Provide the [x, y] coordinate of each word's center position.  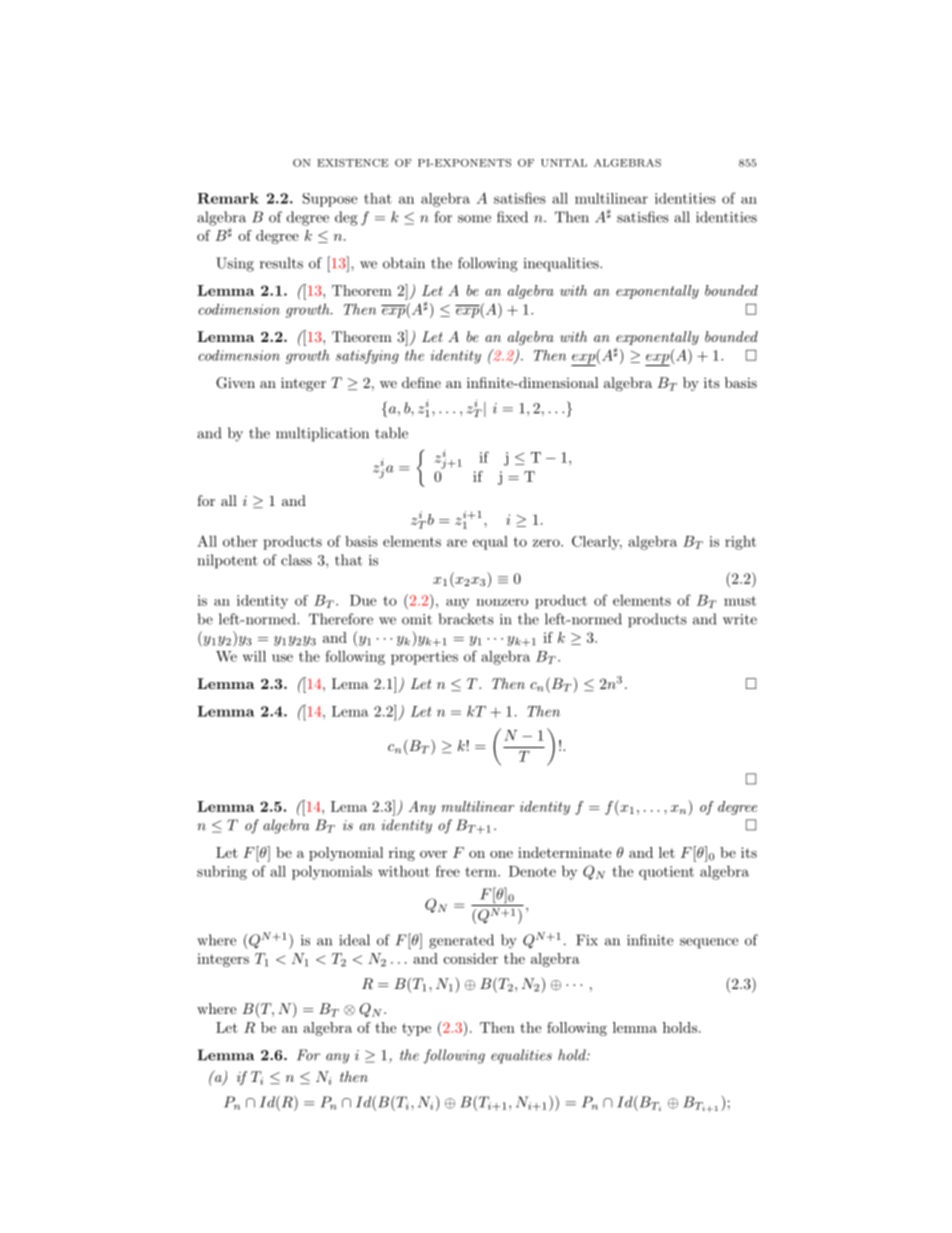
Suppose [330, 200]
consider [471, 958]
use [282, 658]
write [740, 619]
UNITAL [564, 163]
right [740, 543]
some [474, 219]
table [391, 433]
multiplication [322, 434]
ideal [354, 940]
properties [424, 658]
